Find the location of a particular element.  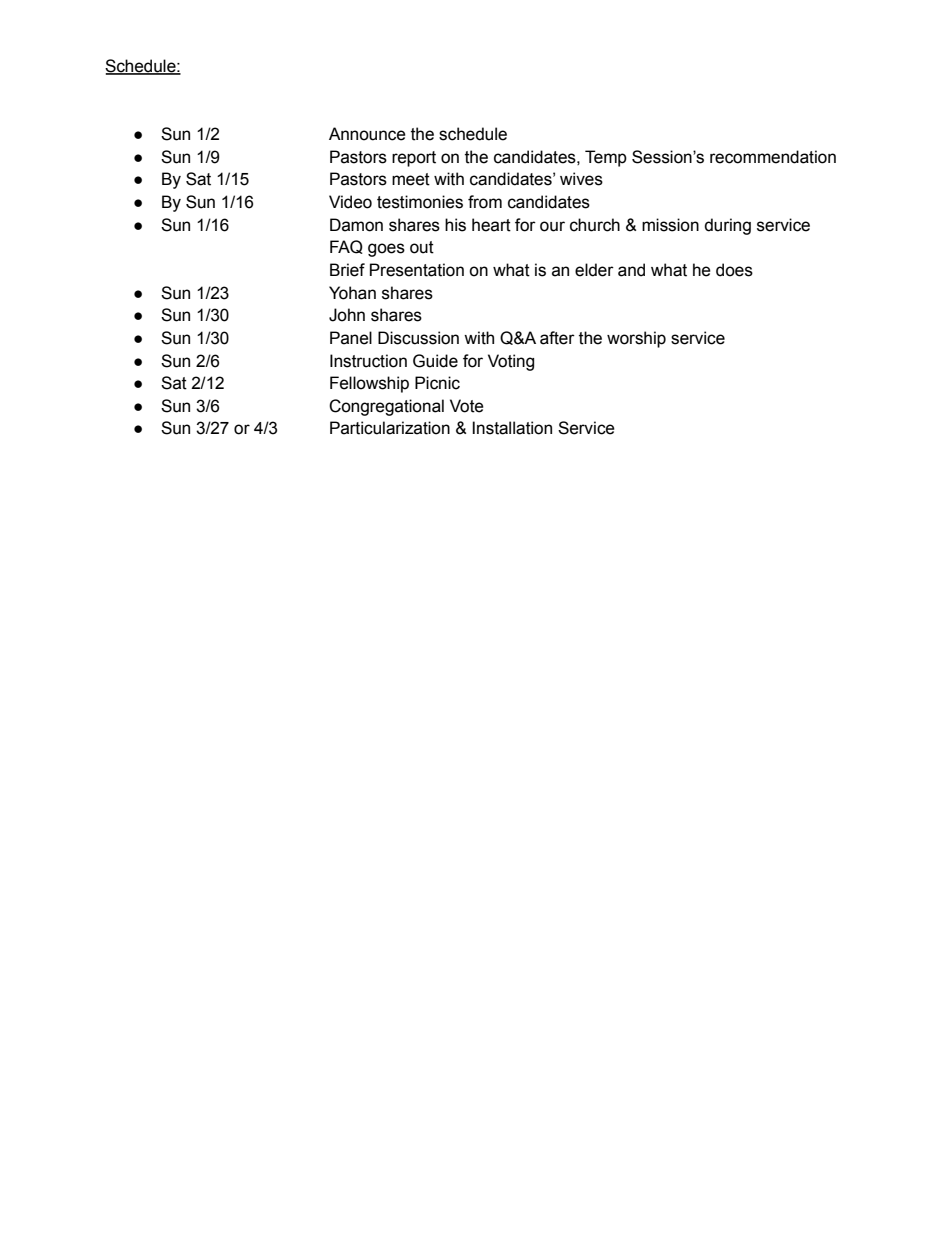

Temp is located at coordinates (606, 158).
